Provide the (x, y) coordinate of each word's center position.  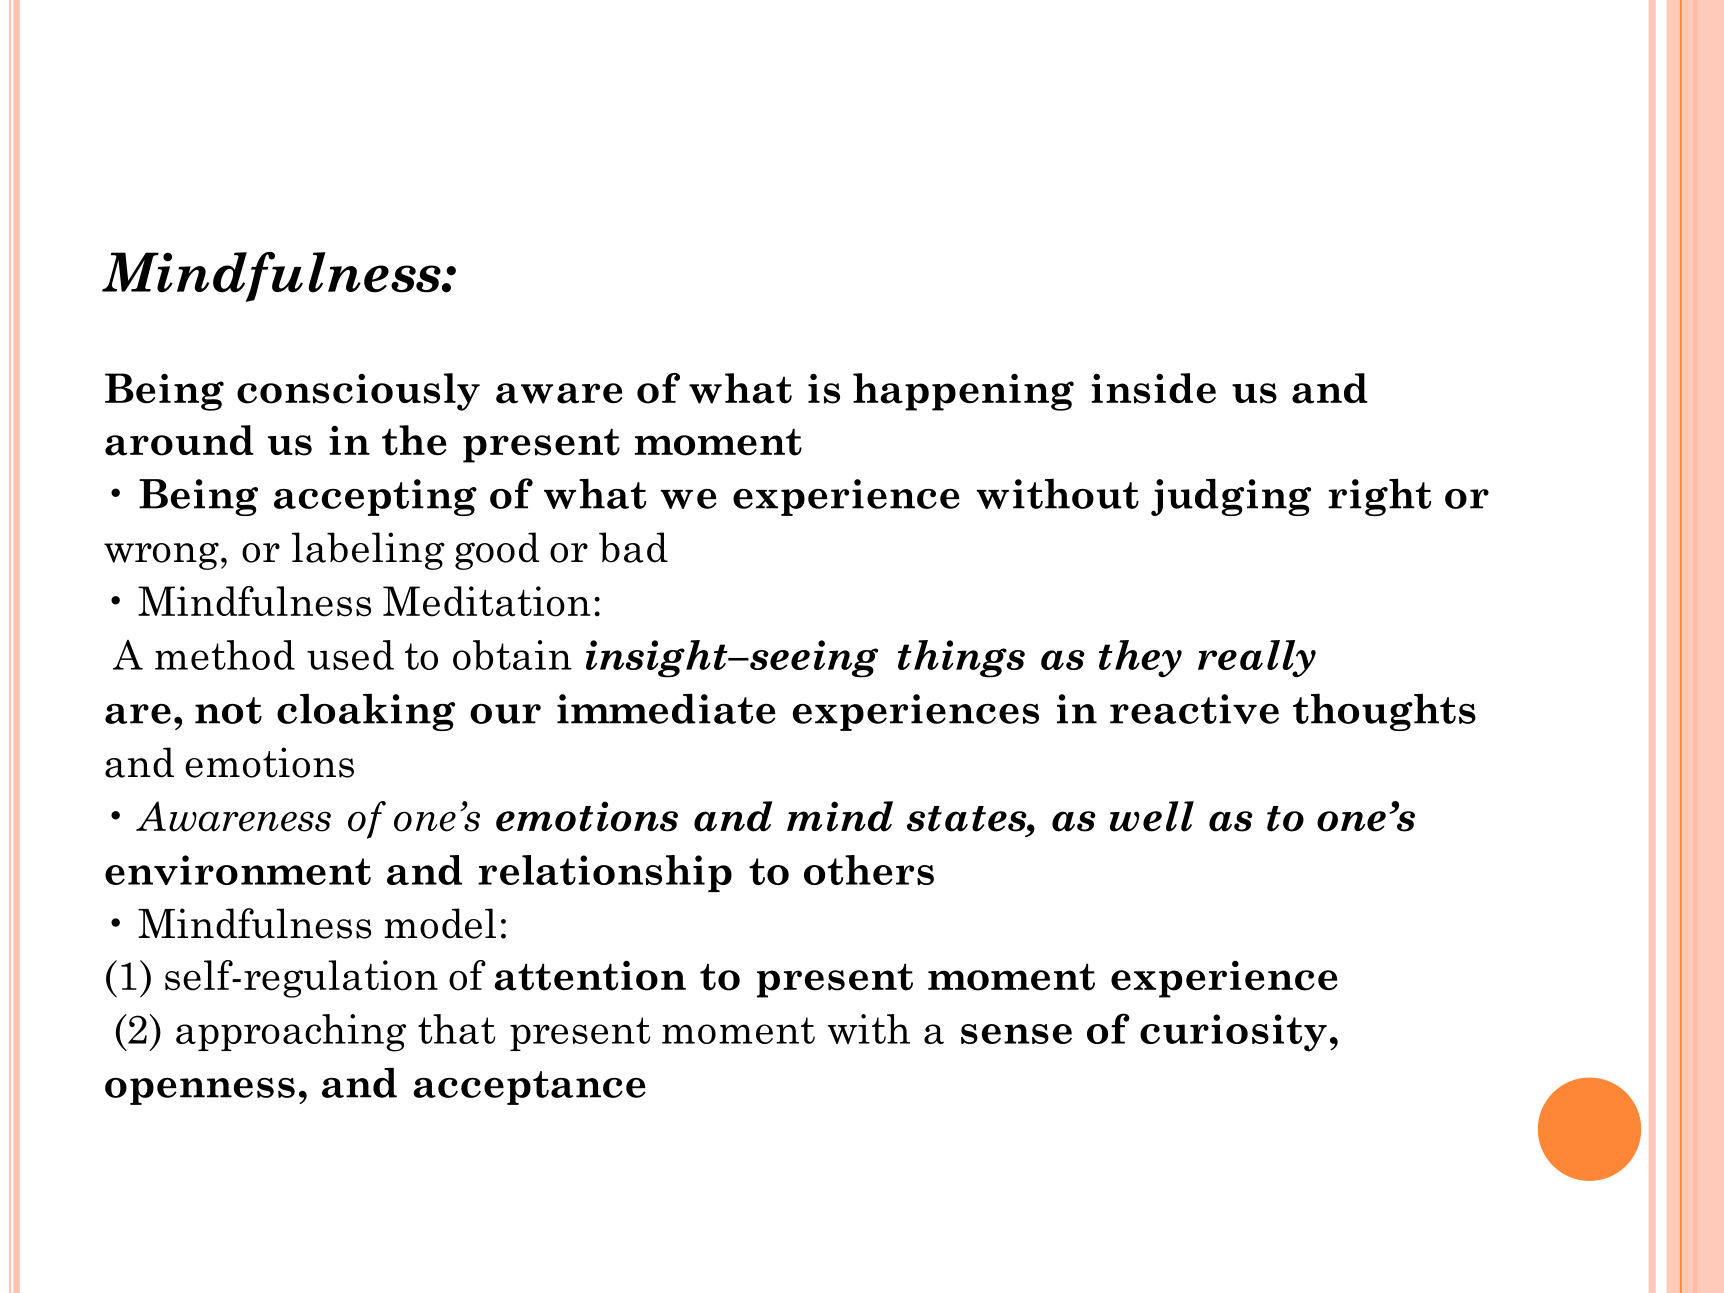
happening (963, 392)
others (869, 870)
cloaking (366, 712)
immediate (666, 708)
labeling (368, 551)
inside (1153, 388)
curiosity (1233, 1033)
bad (633, 547)
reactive (1194, 709)
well (1152, 816)
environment (238, 870)
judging (1231, 497)
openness (200, 1091)
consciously (358, 392)
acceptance (529, 1088)
